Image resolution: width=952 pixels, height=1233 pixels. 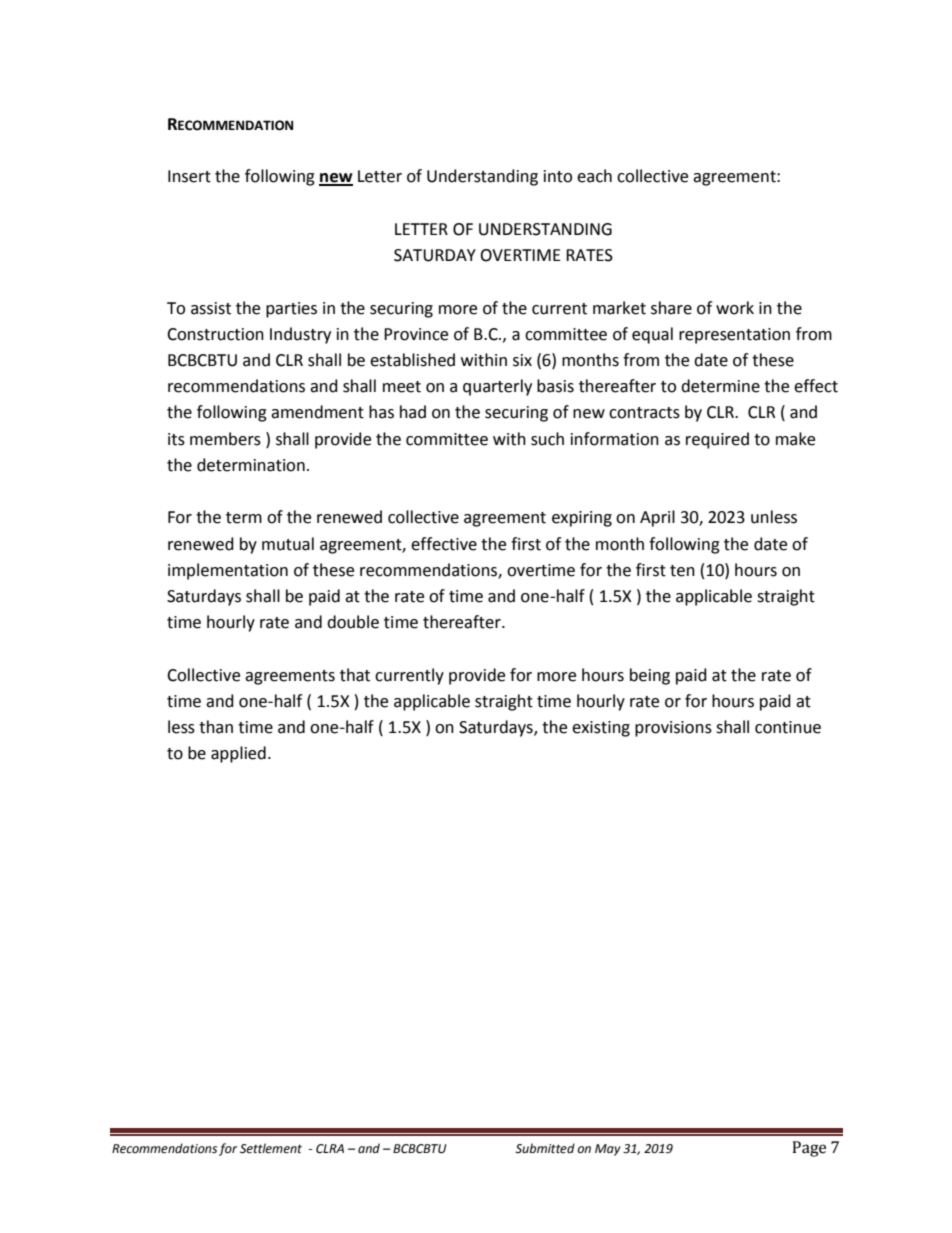 What do you see at coordinates (717, 440) in the page?
I see `required` at bounding box center [717, 440].
